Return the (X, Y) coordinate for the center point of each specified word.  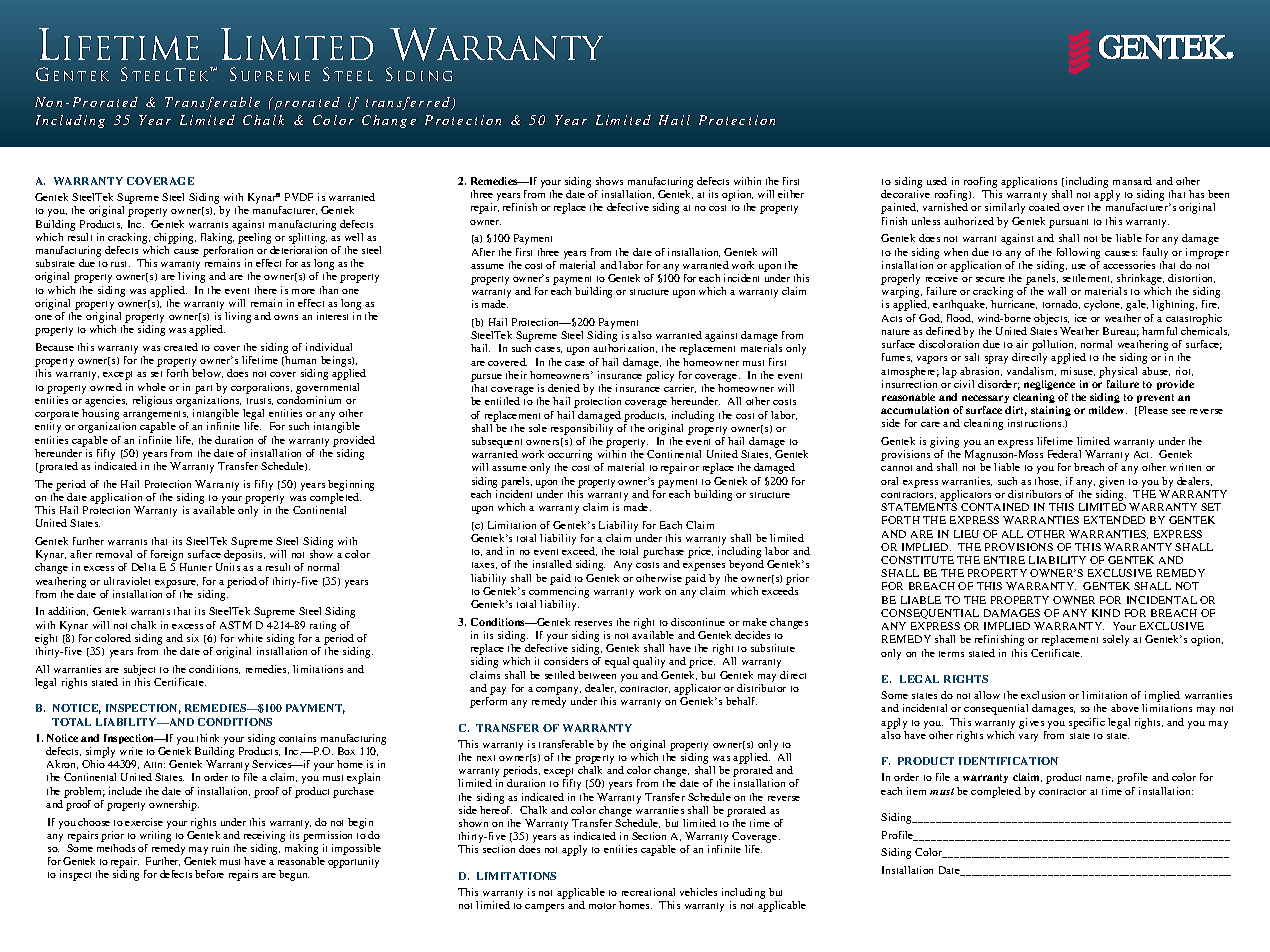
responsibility (582, 429)
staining (1051, 413)
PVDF (299, 197)
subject (139, 670)
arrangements (156, 417)
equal (617, 662)
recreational (648, 892)
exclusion (1043, 695)
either (791, 194)
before (209, 874)
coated (1044, 207)
